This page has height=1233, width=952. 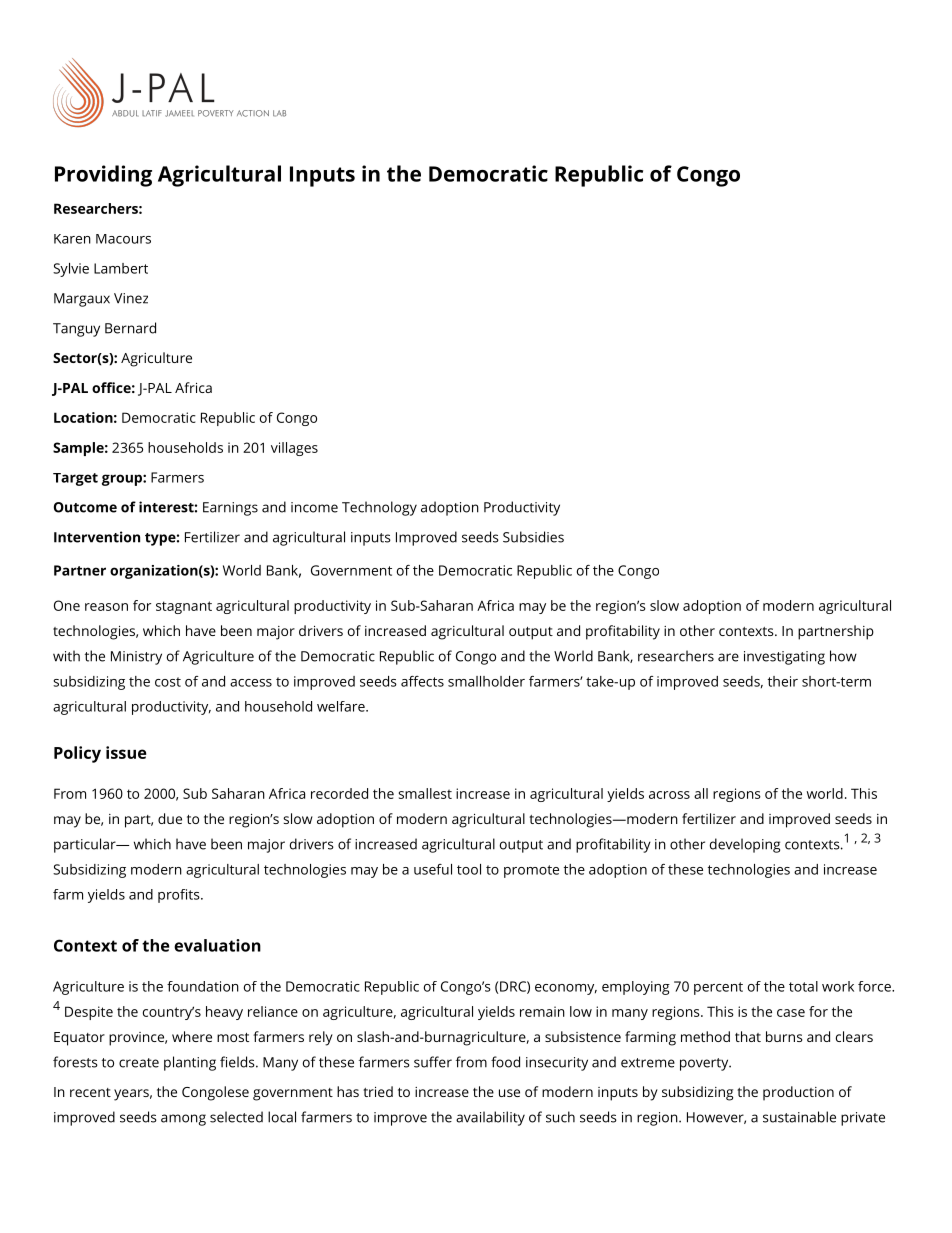 What do you see at coordinates (121, 268) in the page?
I see `Lambert` at bounding box center [121, 268].
